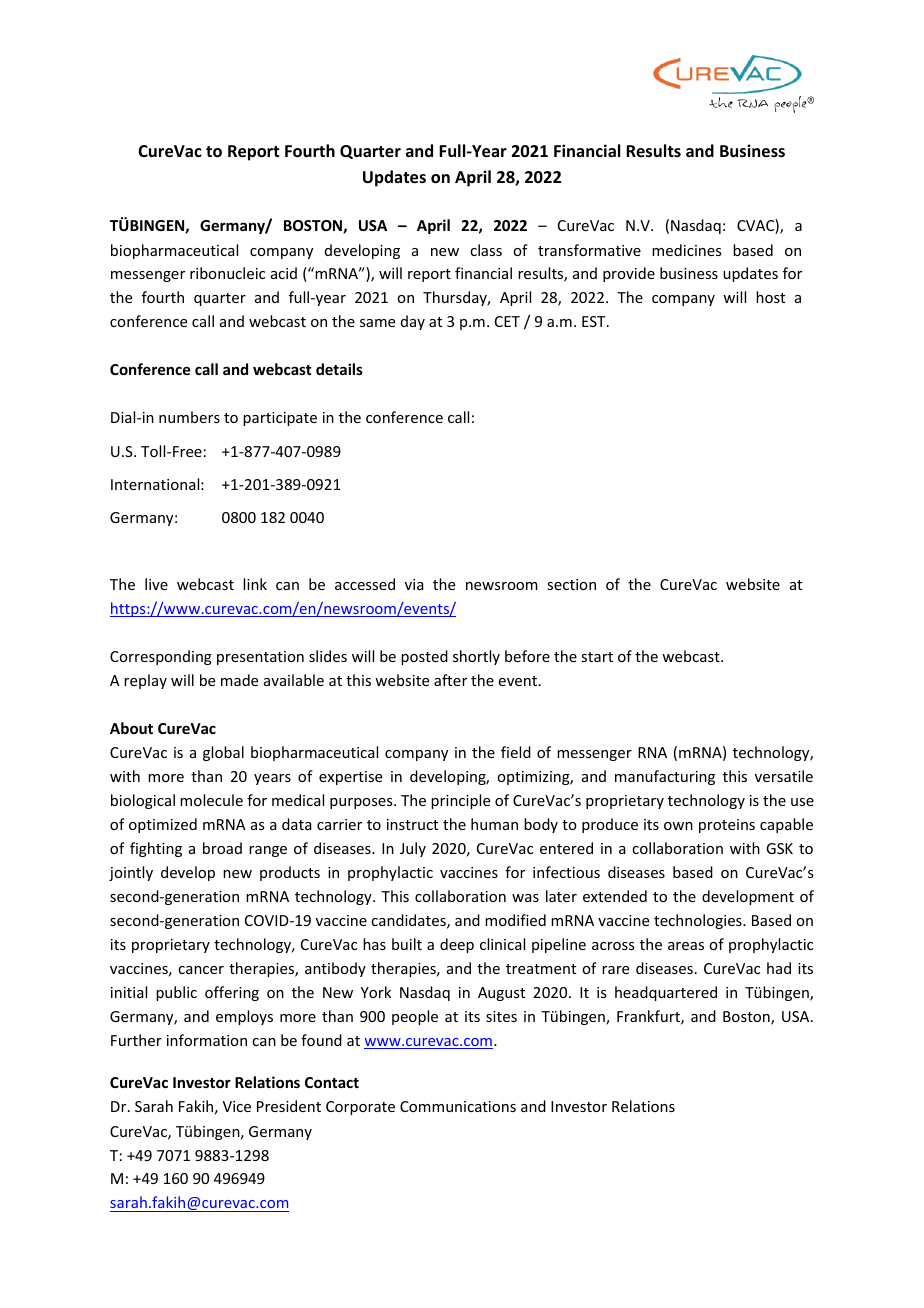  Describe the element at coordinates (222, 848) in the screenshot. I see `broad` at that location.
